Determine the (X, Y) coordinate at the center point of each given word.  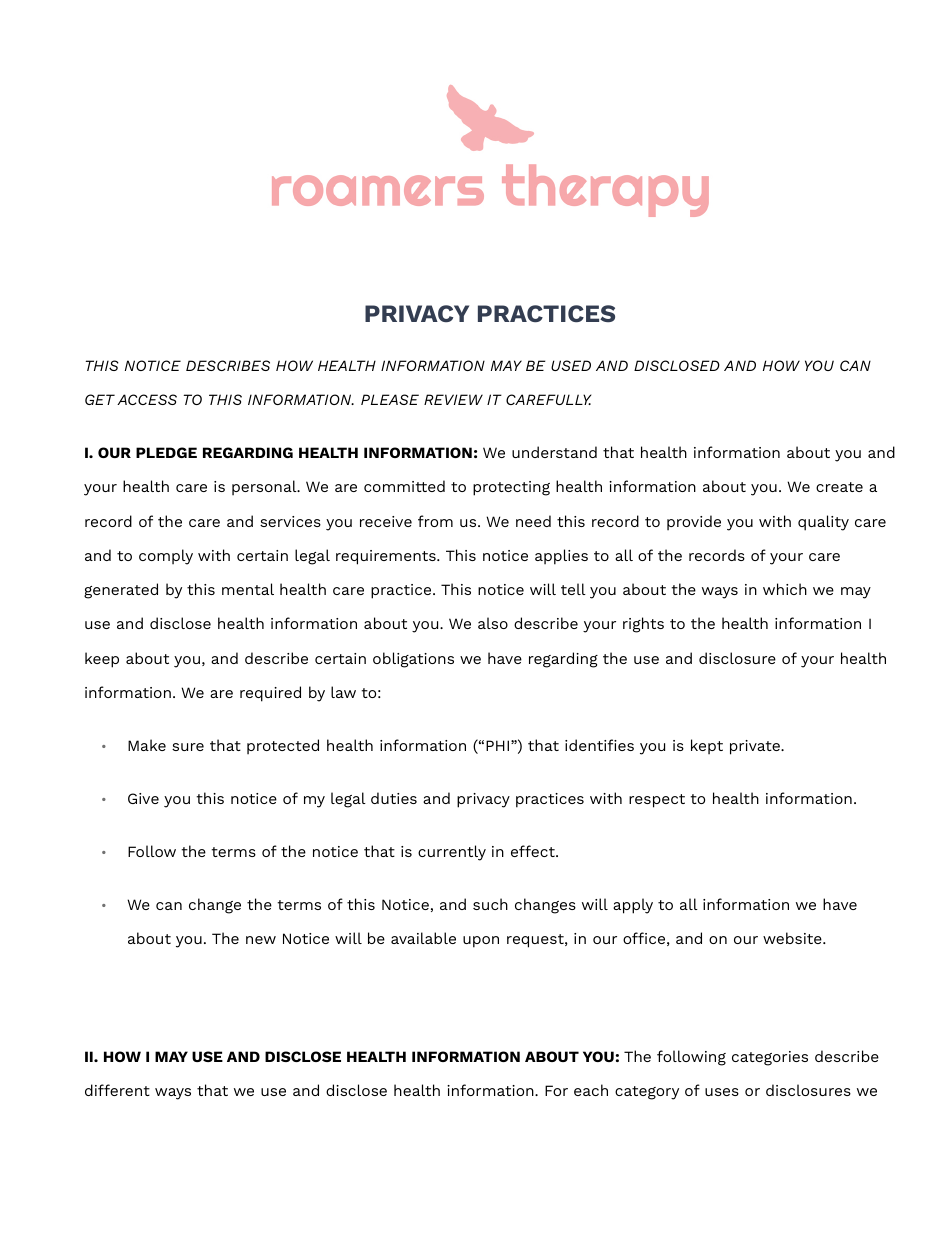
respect (657, 801)
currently (452, 853)
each (591, 1090)
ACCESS (147, 399)
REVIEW (453, 399)
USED (571, 365)
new (261, 940)
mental (248, 589)
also (493, 623)
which (785, 589)
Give (143, 798)
